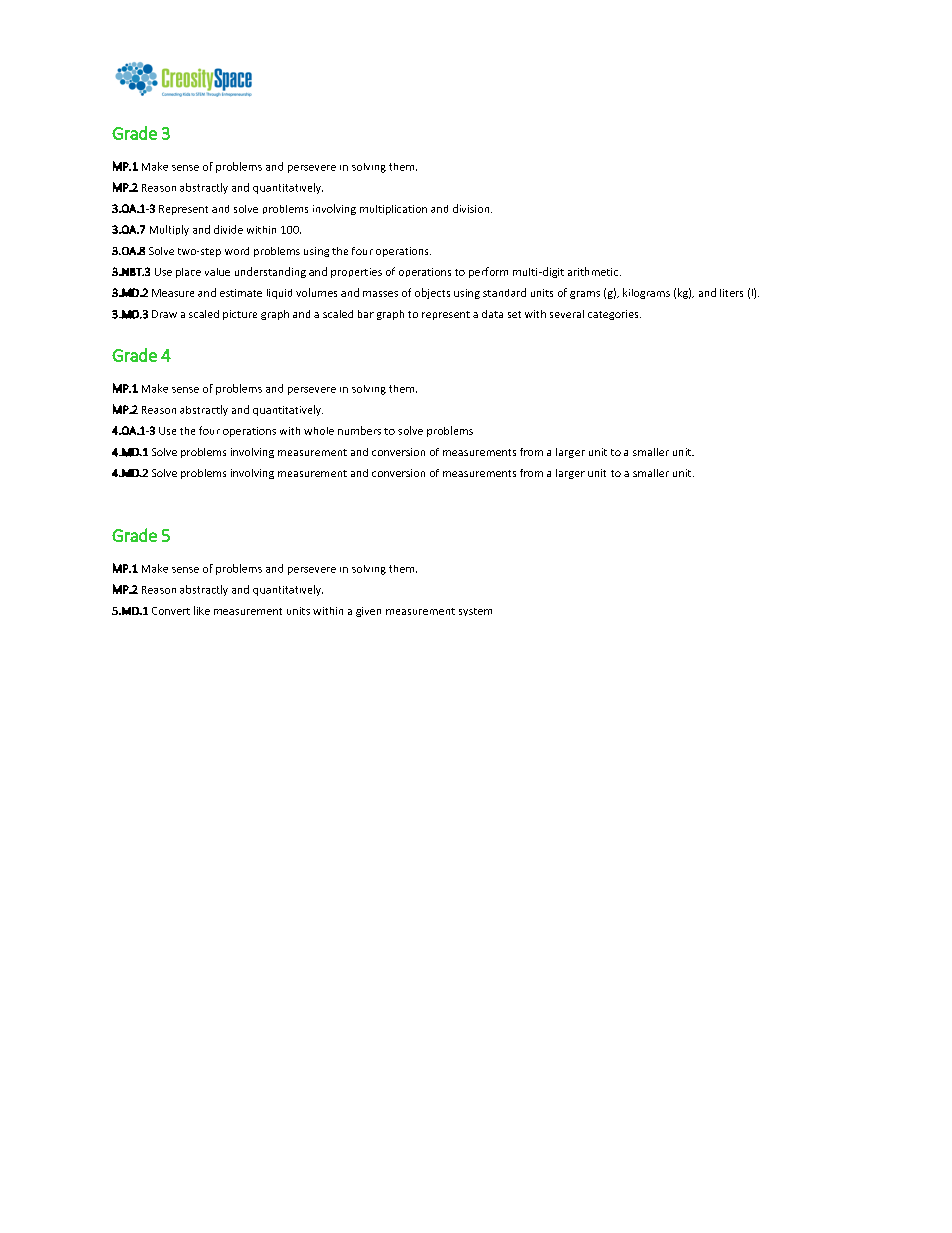 The height and width of the screenshot is (1233, 952). What do you see at coordinates (202, 610) in the screenshot?
I see `like` at bounding box center [202, 610].
